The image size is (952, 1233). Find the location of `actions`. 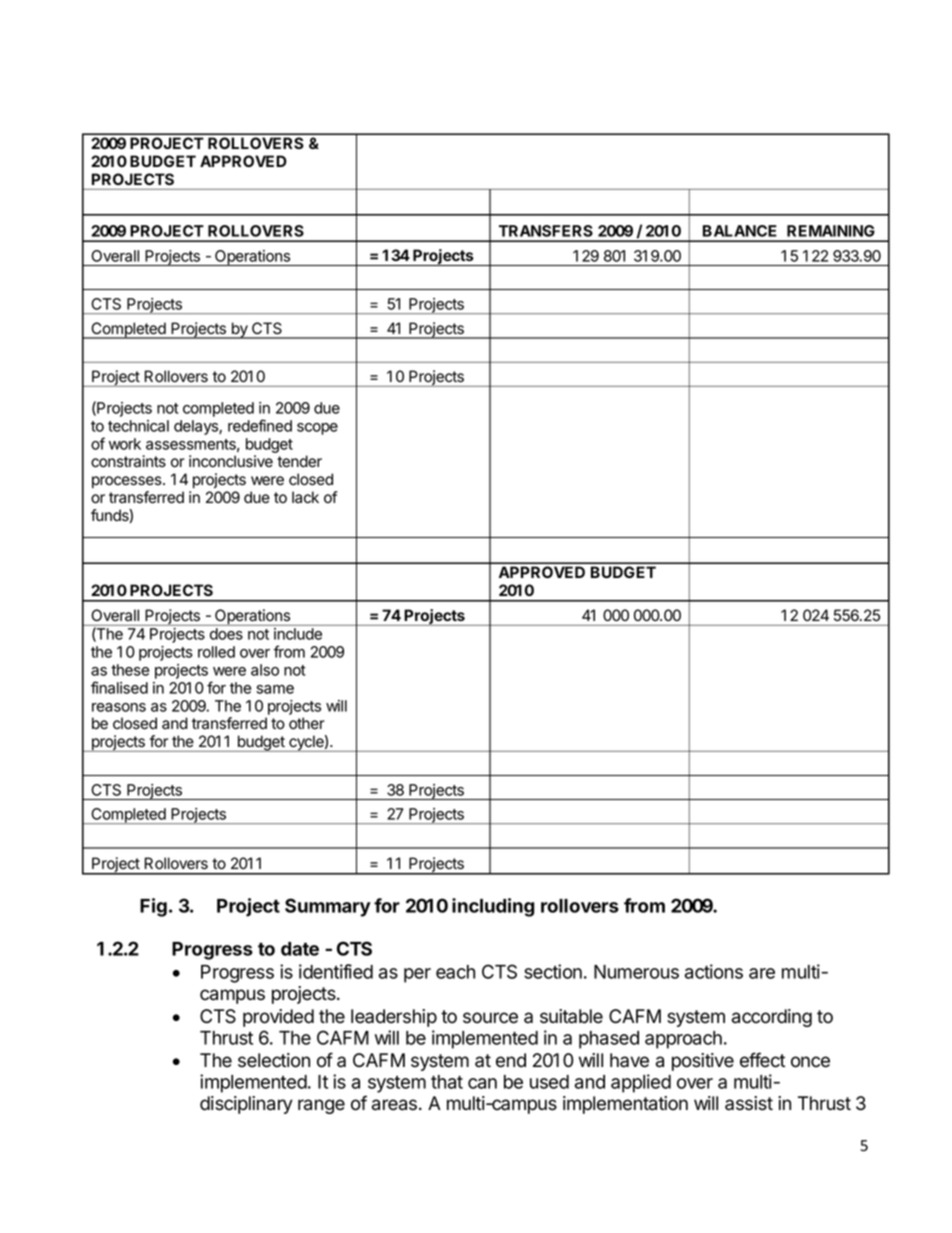

actions is located at coordinates (714, 971).
